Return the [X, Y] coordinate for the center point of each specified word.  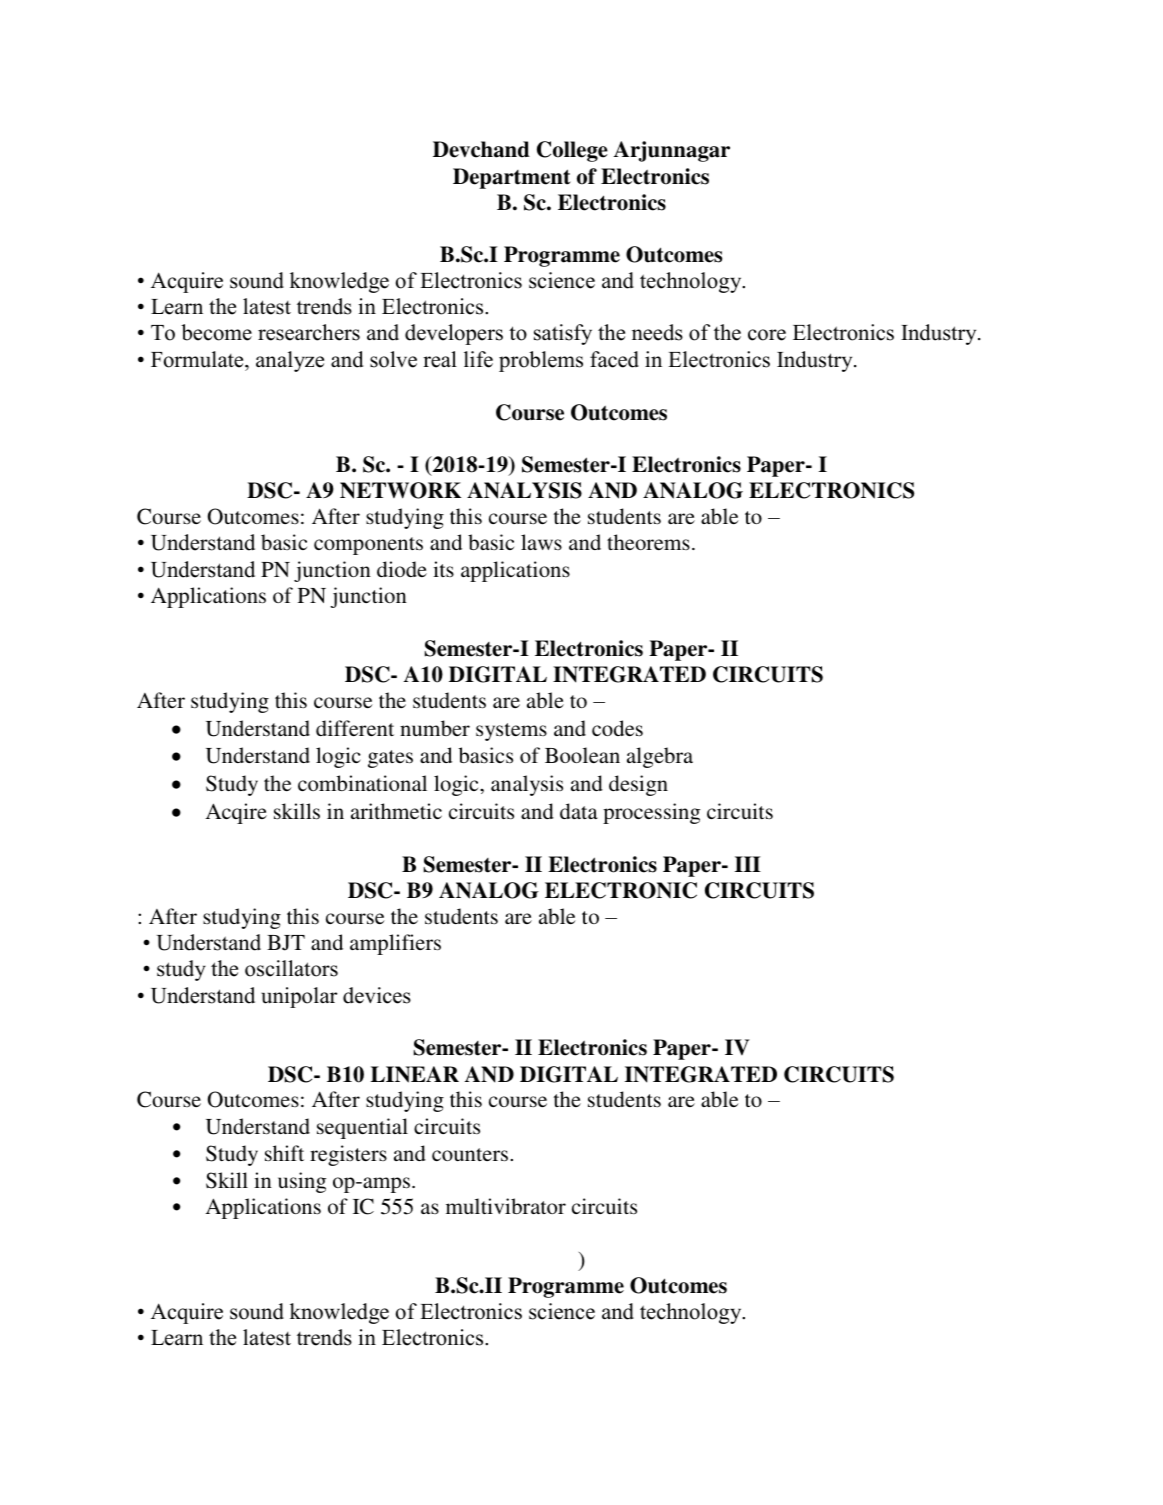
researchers [309, 332]
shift [284, 1153]
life [478, 359]
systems [511, 732]
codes [617, 728]
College [572, 151]
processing [651, 813]
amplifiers [395, 944]
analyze [290, 361]
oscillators [291, 968]
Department [512, 178]
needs [657, 332]
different [355, 728]
